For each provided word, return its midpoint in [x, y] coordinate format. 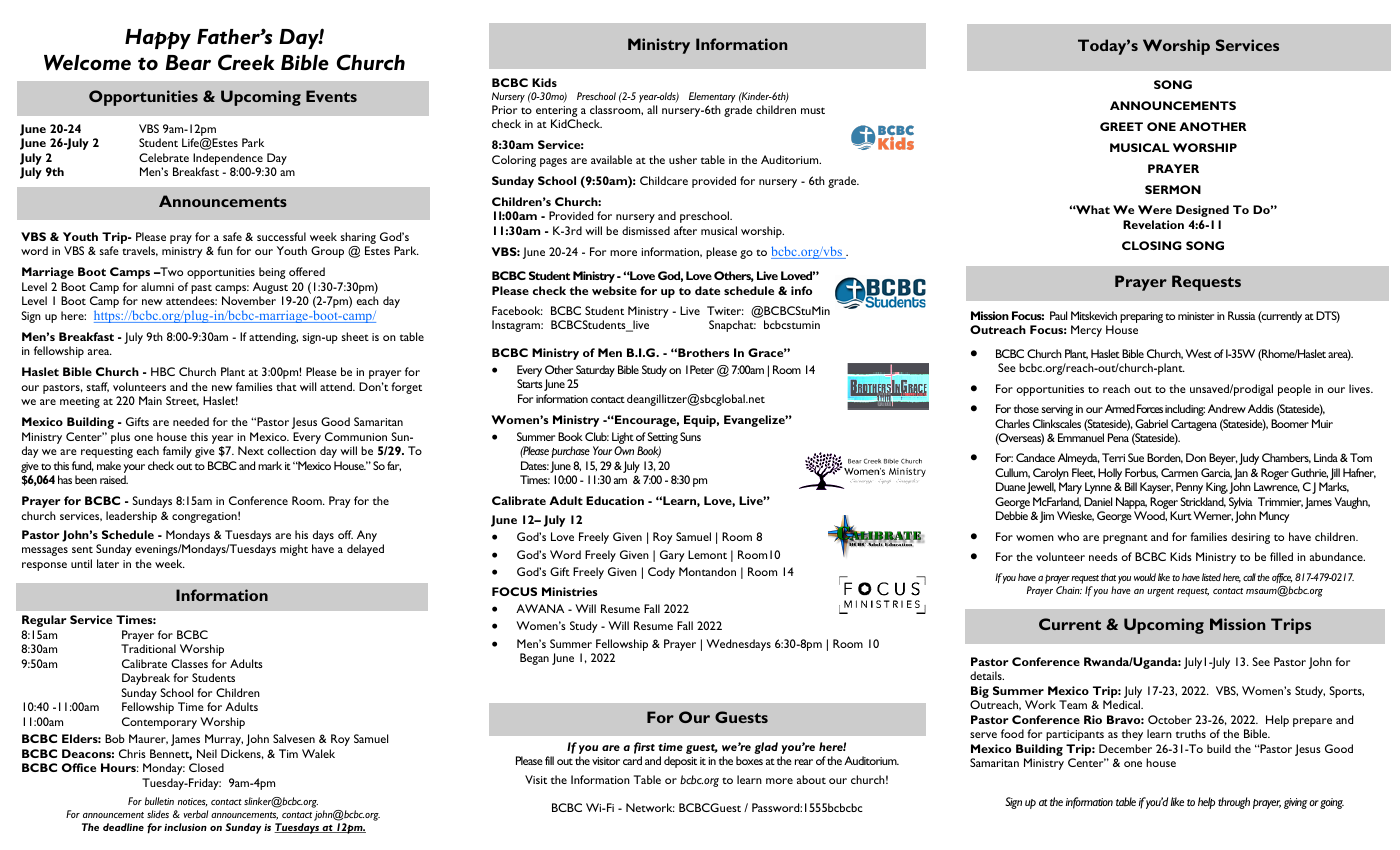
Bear [188, 62]
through [1234, 803]
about [811, 779]
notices [192, 802]
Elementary [712, 97]
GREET [1121, 126]
